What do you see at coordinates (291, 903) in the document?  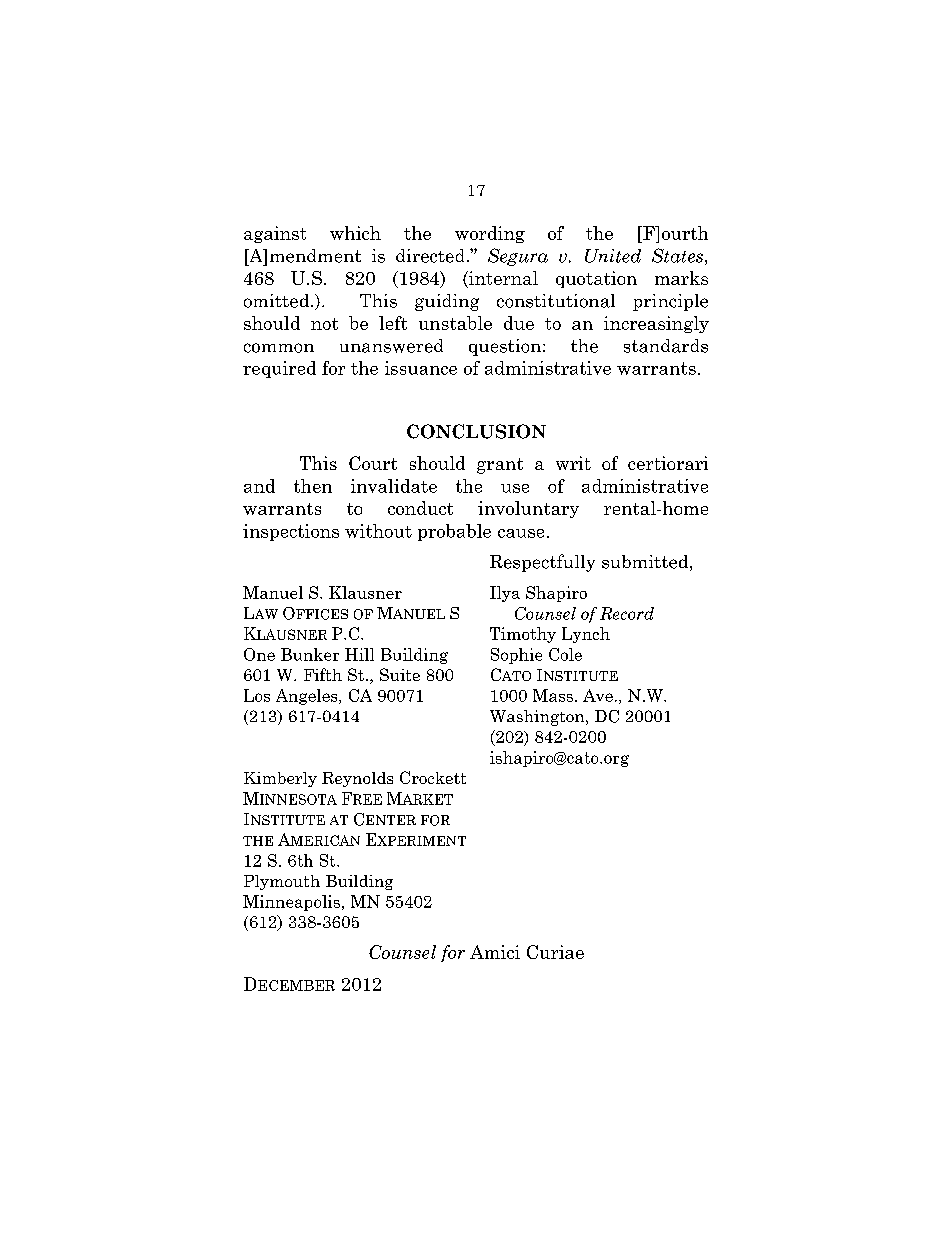 I see `Minneapolis` at bounding box center [291, 903].
